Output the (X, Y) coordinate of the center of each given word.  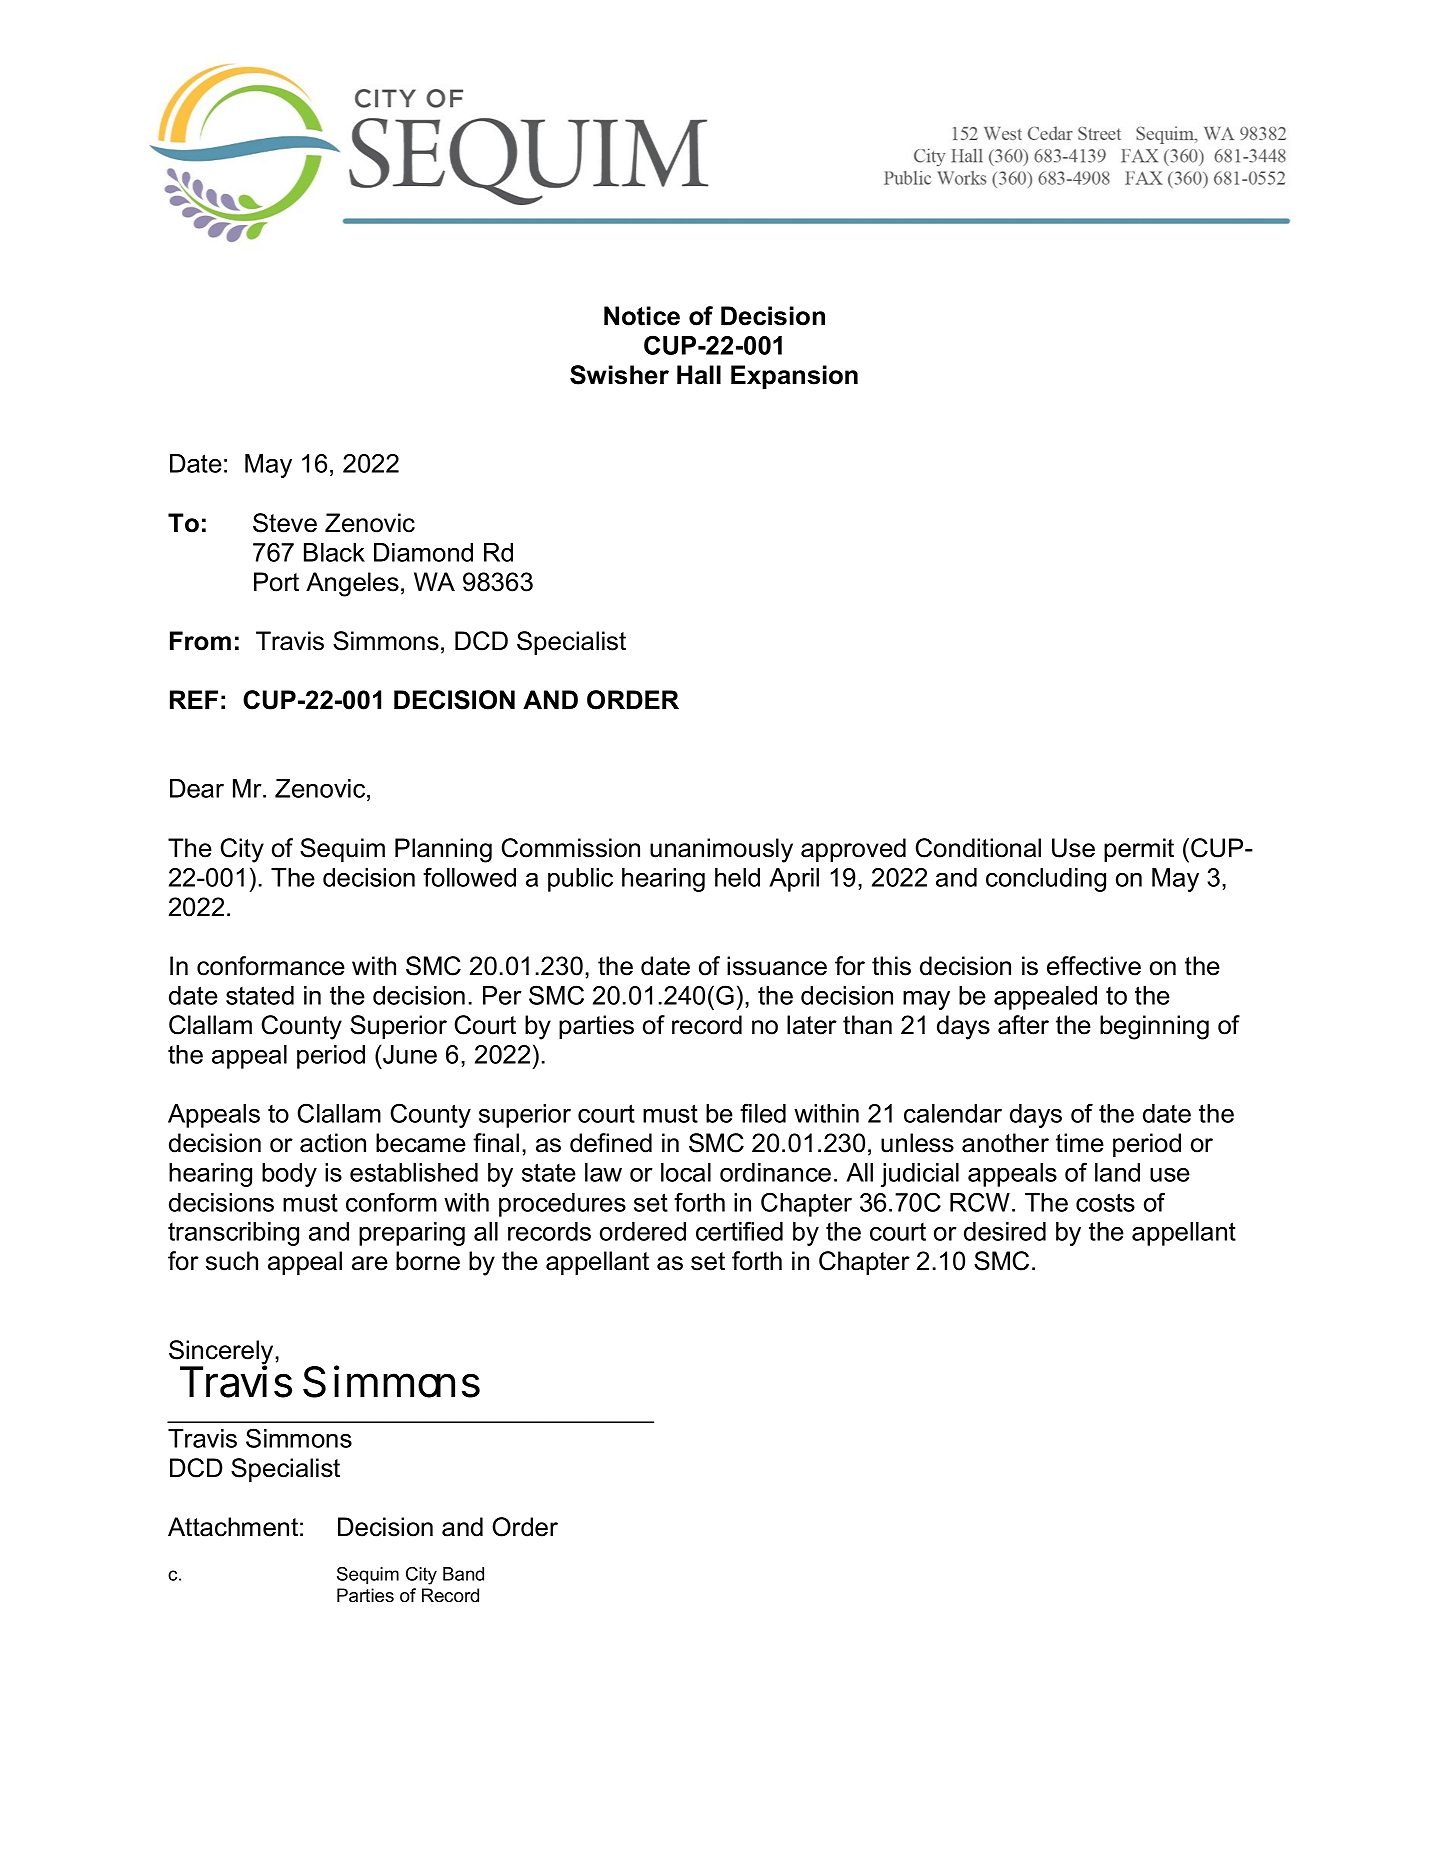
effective (1094, 966)
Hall (699, 375)
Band (463, 1574)
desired (1005, 1231)
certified (739, 1231)
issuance (777, 966)
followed (469, 877)
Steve (285, 523)
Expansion (794, 377)
